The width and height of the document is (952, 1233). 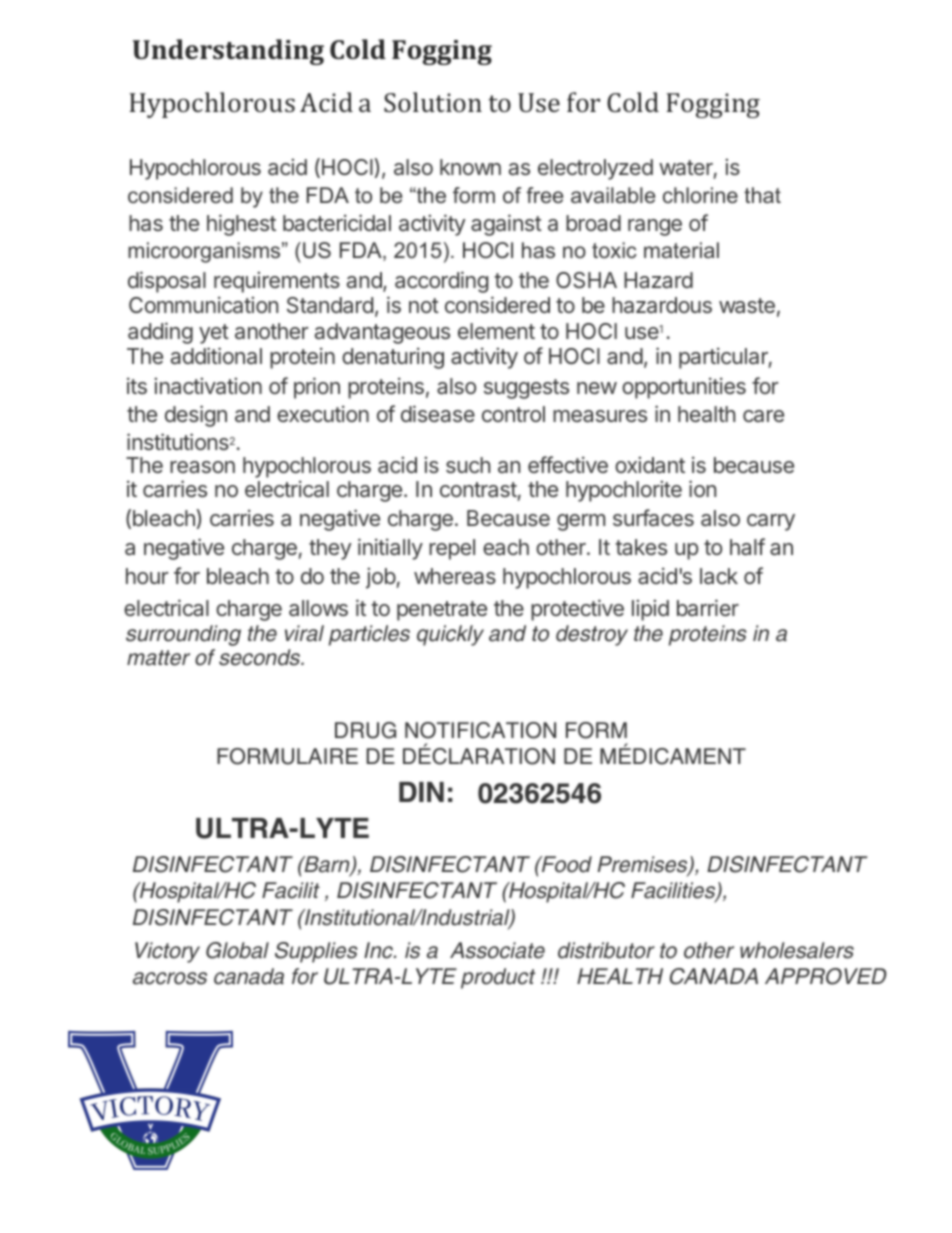 What do you see at coordinates (497, 950) in the document?
I see `Associate` at bounding box center [497, 950].
